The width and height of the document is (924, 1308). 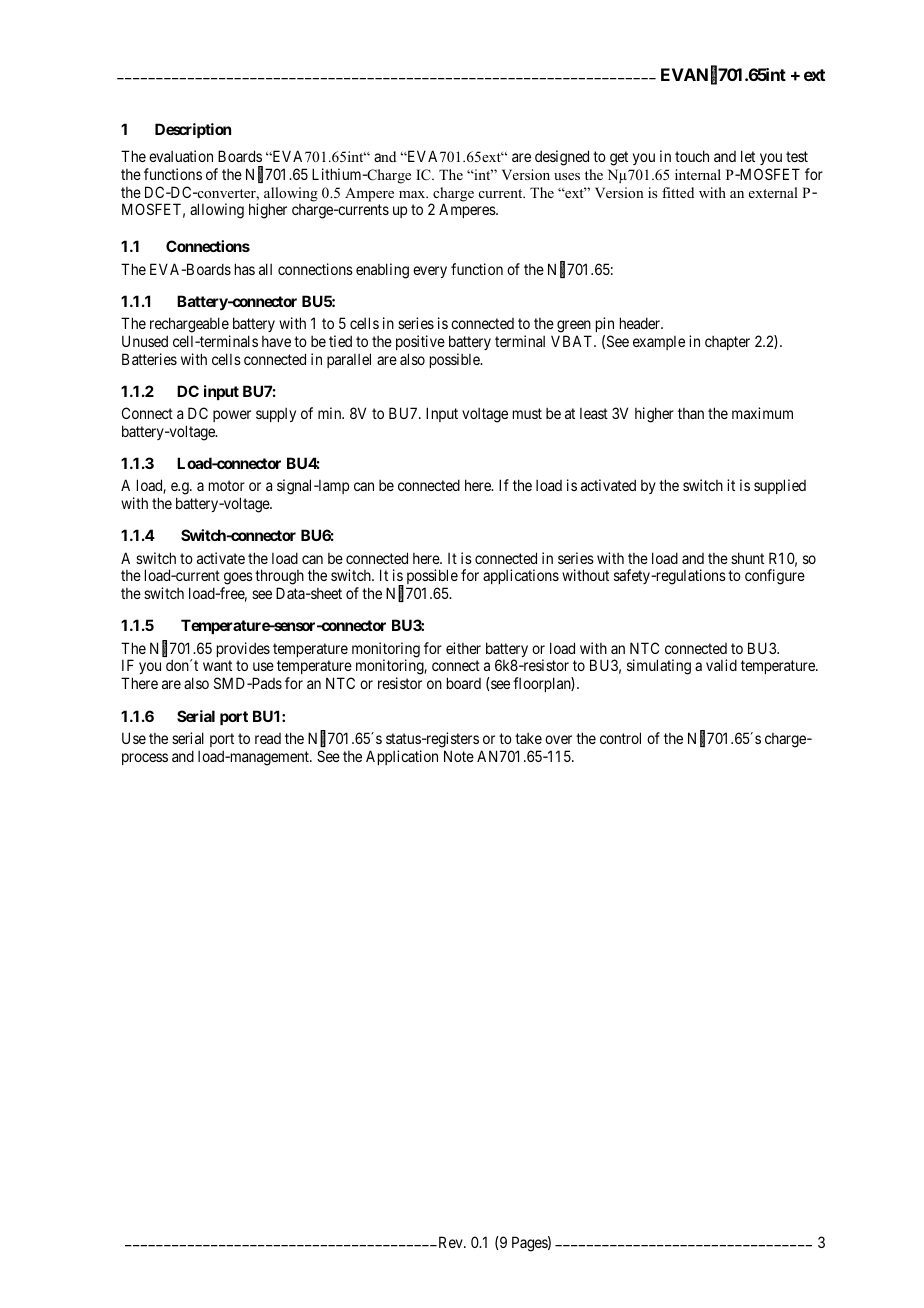 What do you see at coordinates (463, 648) in the document?
I see `either` at bounding box center [463, 648].
